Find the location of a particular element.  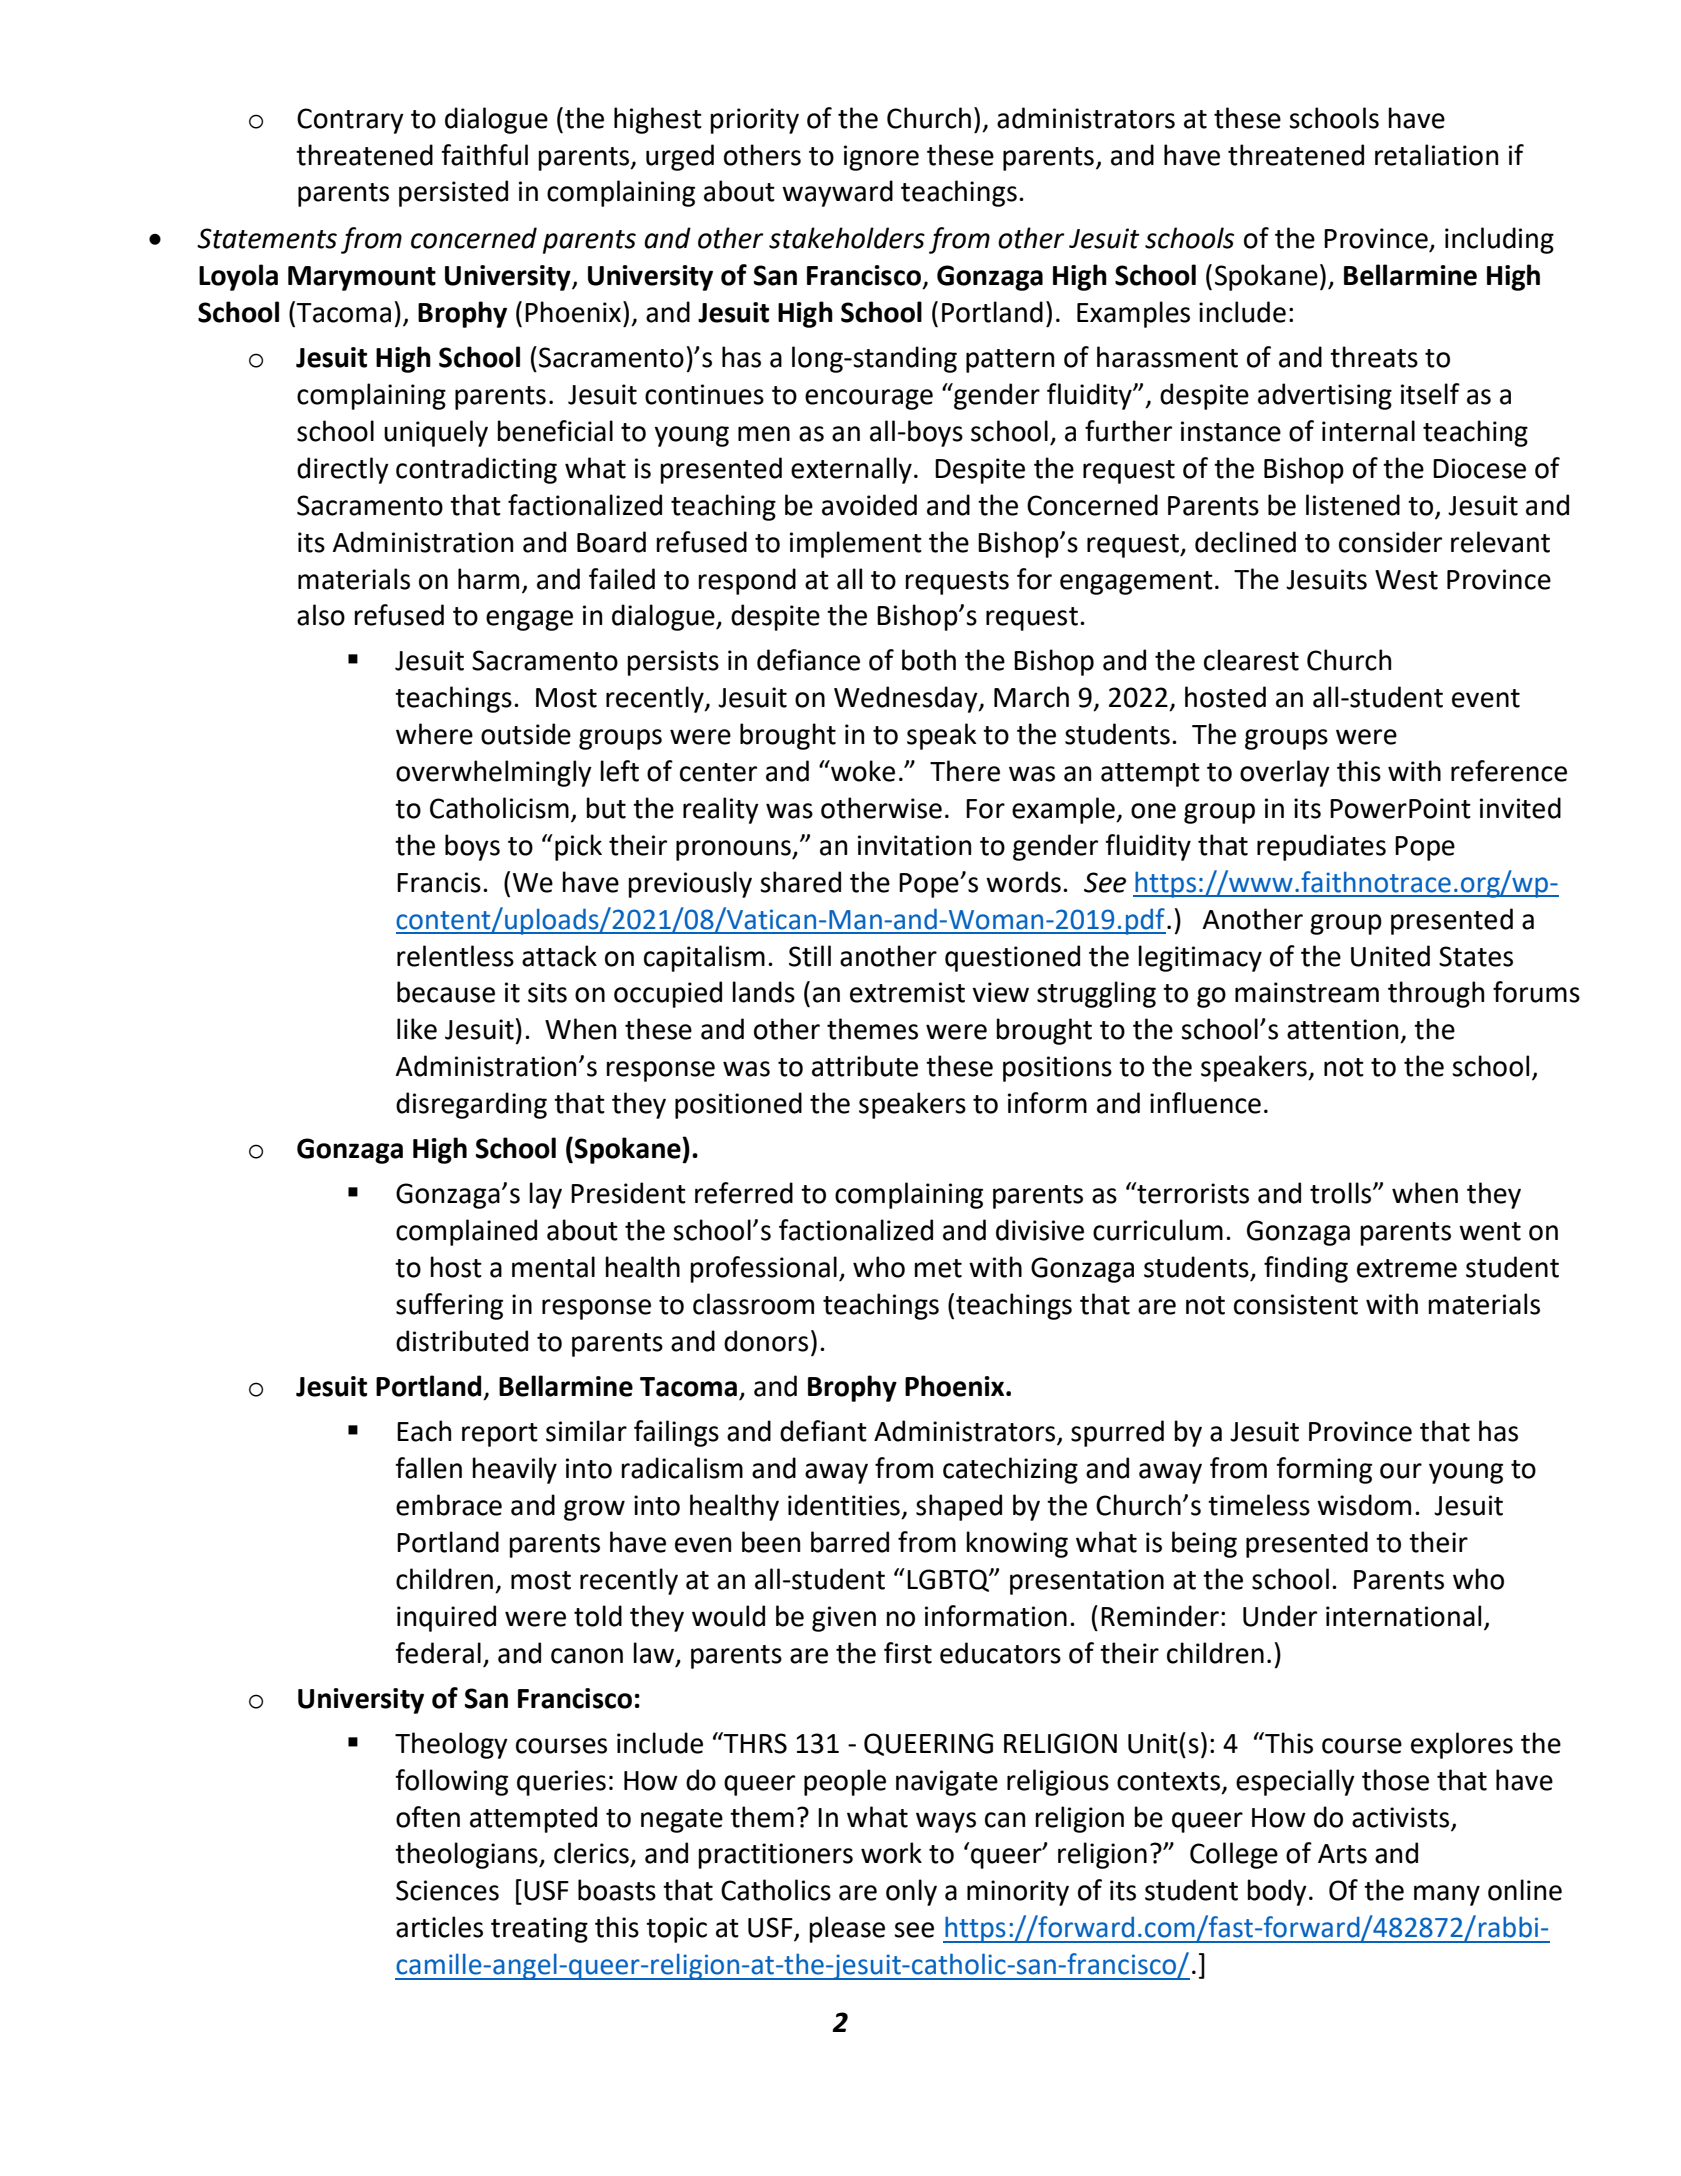

extremist is located at coordinates (907, 992).
